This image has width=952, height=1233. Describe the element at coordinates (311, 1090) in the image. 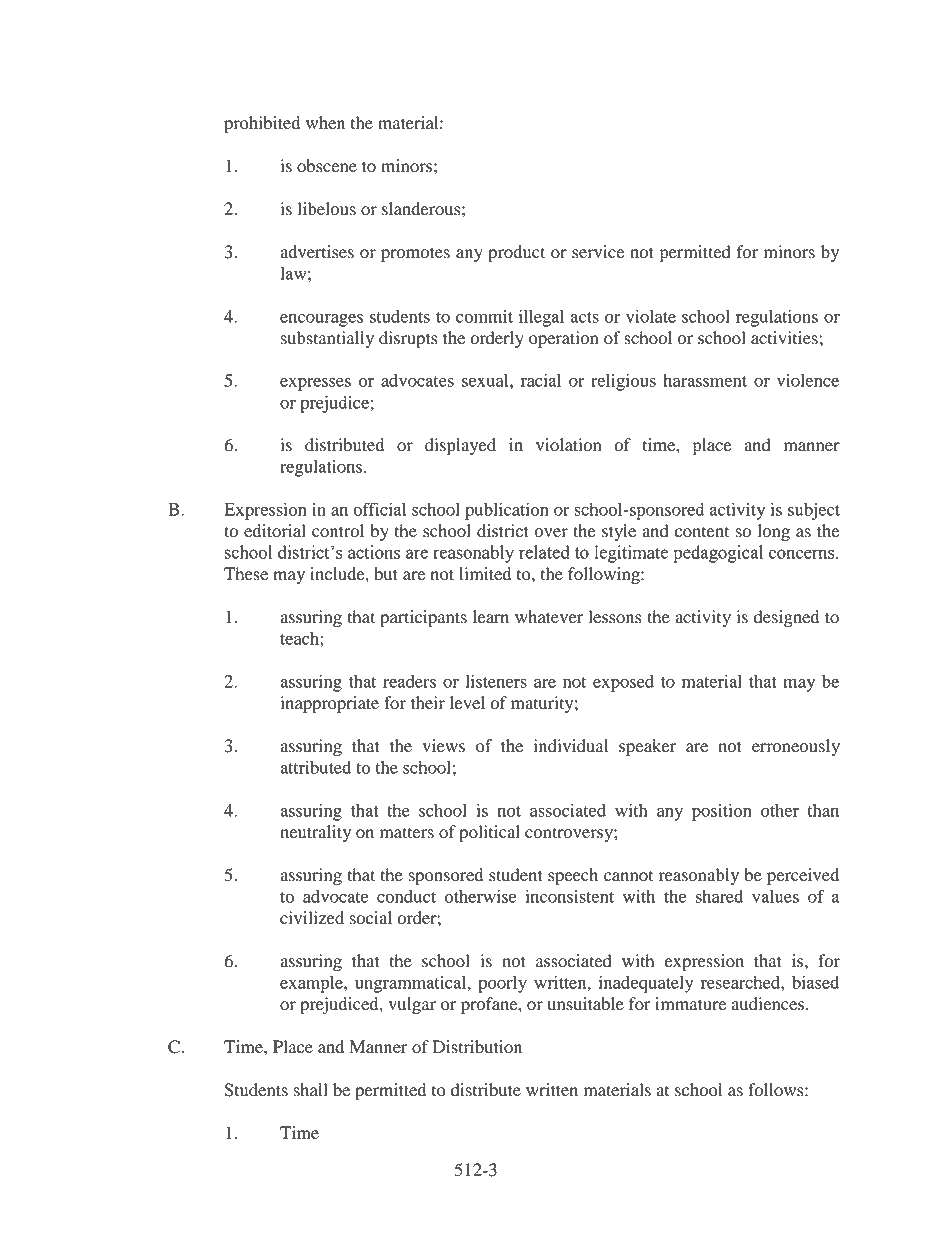

I see `shall` at that location.
